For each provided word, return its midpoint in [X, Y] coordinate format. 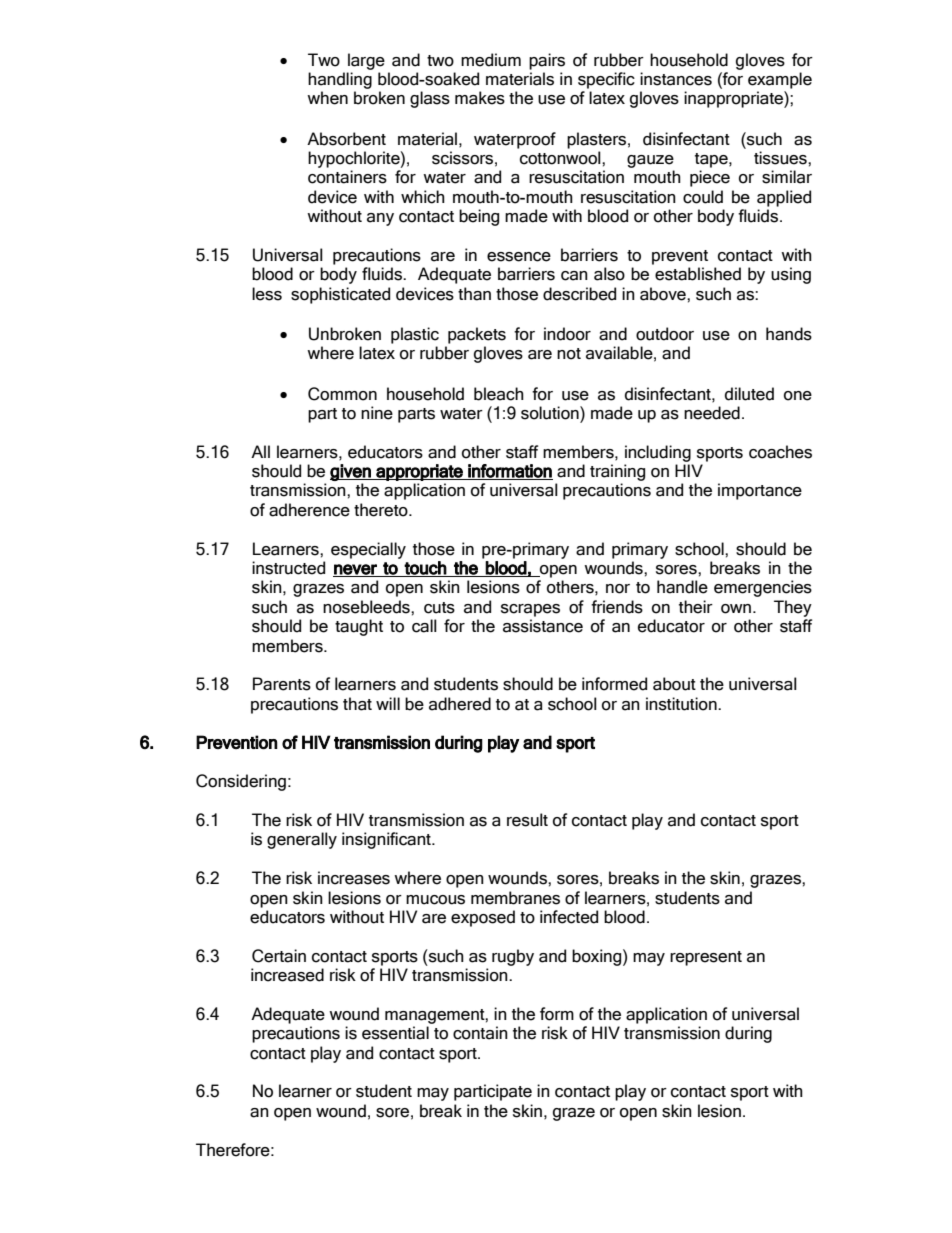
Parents [282, 684]
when [327, 98]
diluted [749, 394]
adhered [460, 704]
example [780, 80]
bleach [499, 394]
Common [342, 394]
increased [287, 975]
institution [682, 704]
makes [480, 98]
